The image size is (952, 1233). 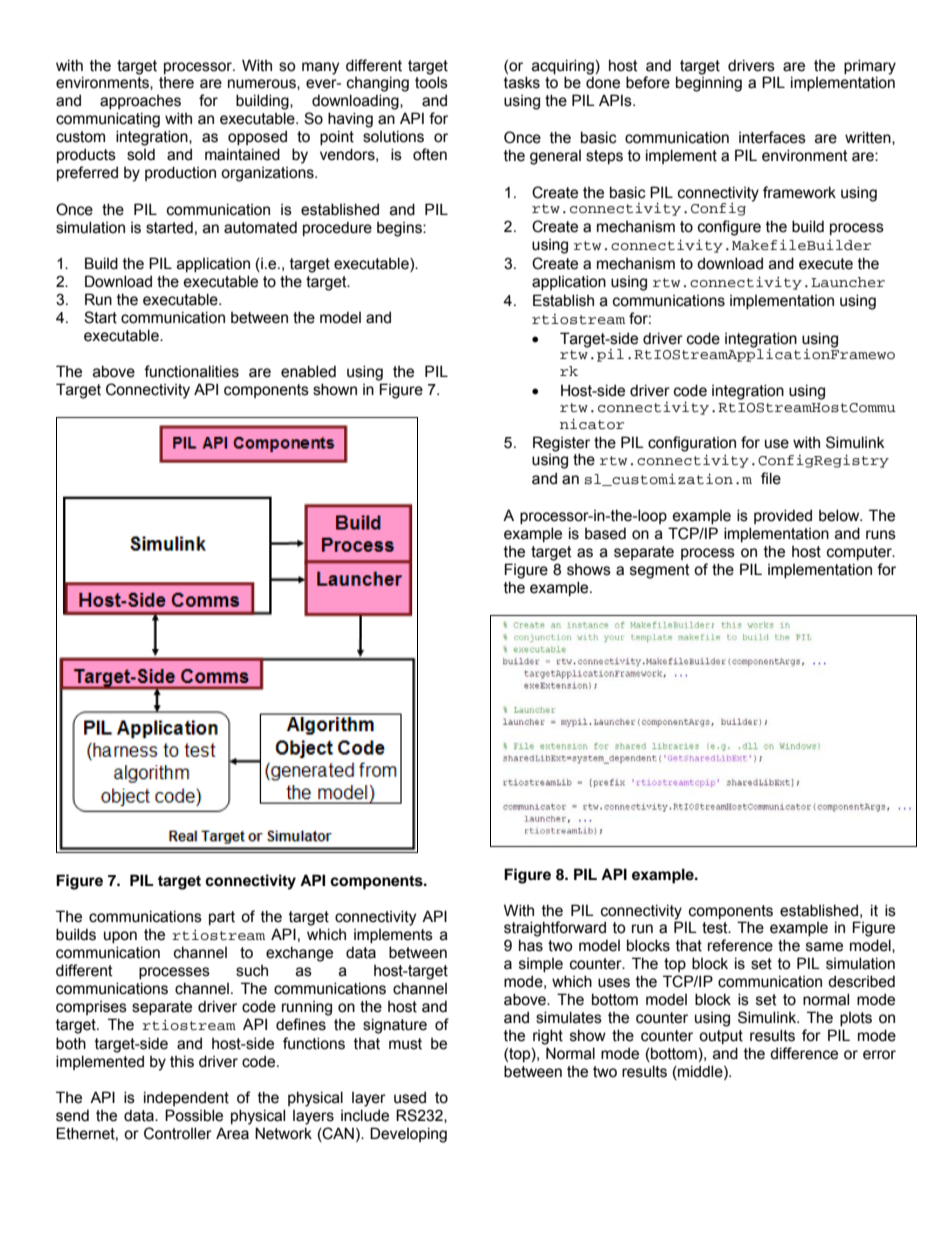 I want to click on difference, so click(x=804, y=1053).
